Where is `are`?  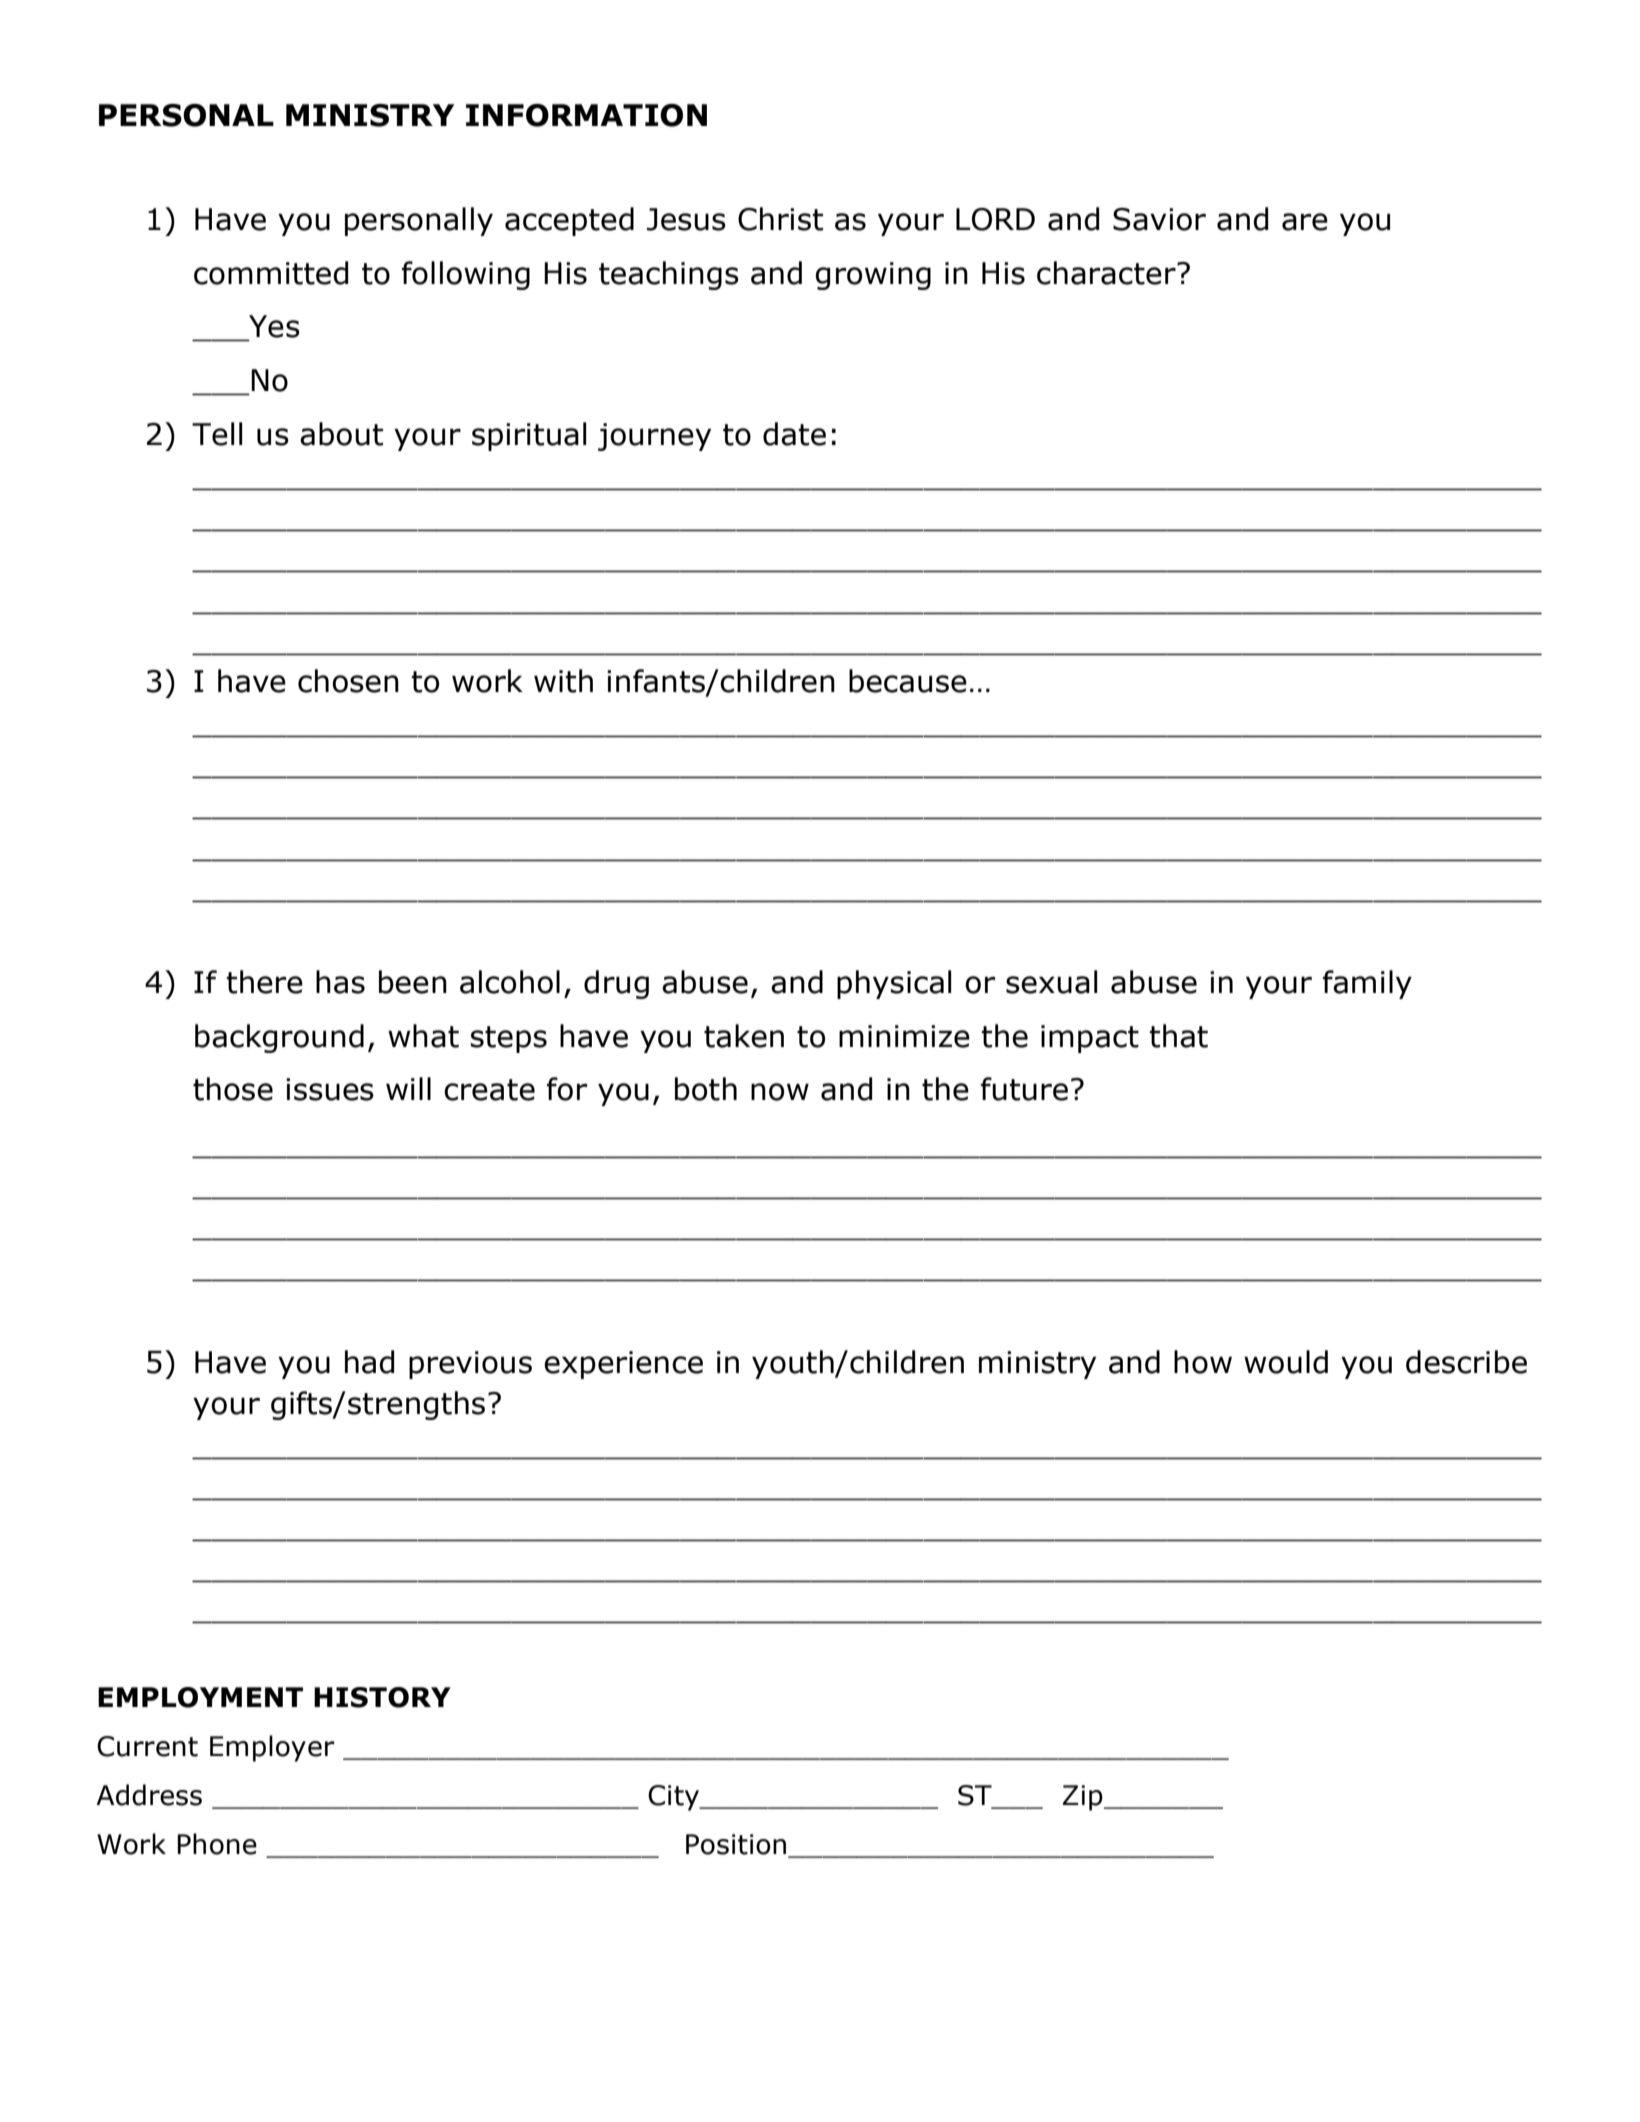
are is located at coordinates (1305, 222).
